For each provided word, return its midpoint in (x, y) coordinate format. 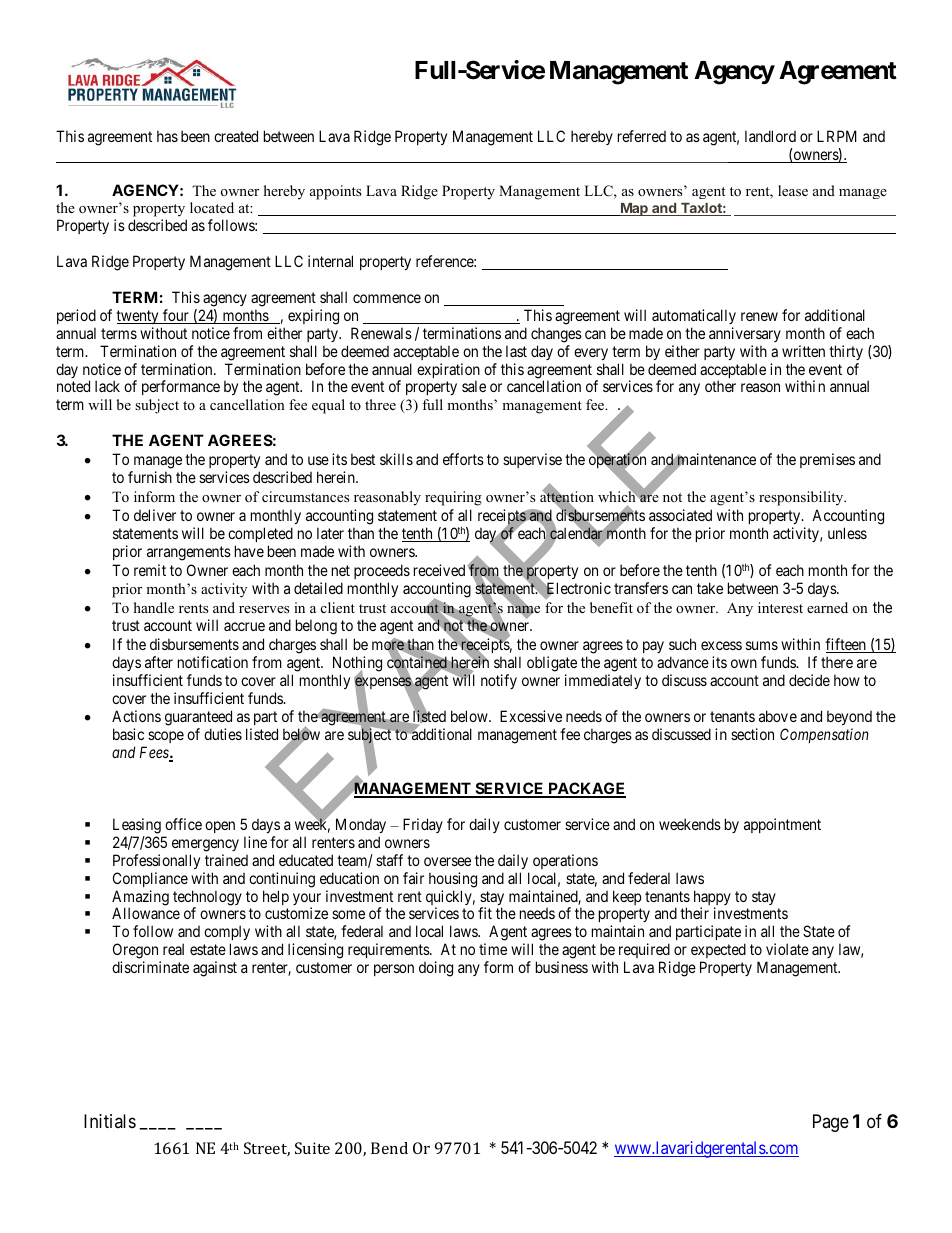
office (183, 824)
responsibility (802, 498)
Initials (110, 1121)
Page (831, 1123)
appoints (335, 192)
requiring (453, 498)
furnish (150, 477)
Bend (389, 1148)
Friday (423, 825)
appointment (782, 825)
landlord (770, 136)
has (167, 136)
